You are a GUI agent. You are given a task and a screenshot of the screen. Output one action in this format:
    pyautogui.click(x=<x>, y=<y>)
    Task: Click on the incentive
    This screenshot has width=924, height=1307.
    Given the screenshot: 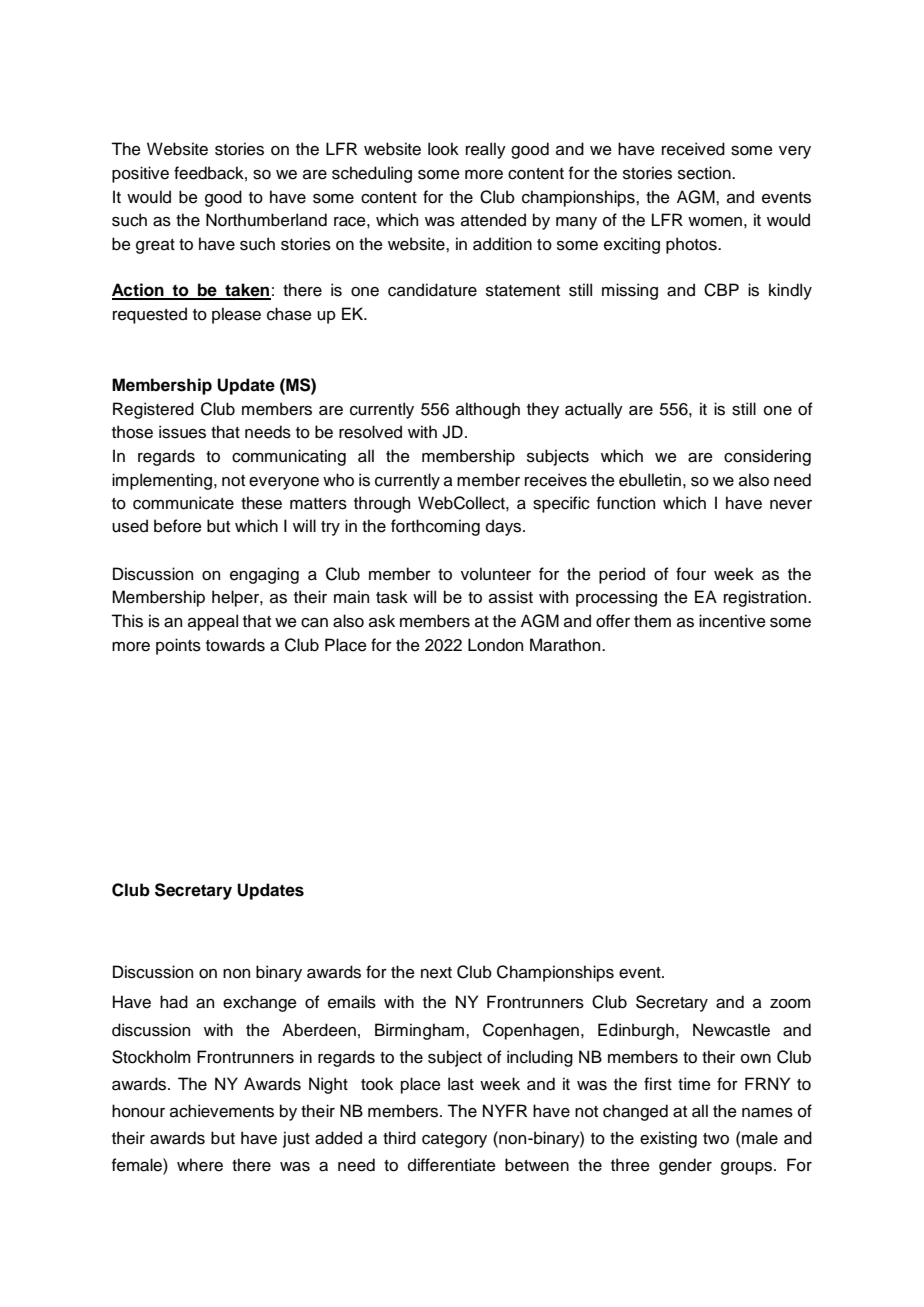 What is the action you would take?
    pyautogui.click(x=732, y=621)
